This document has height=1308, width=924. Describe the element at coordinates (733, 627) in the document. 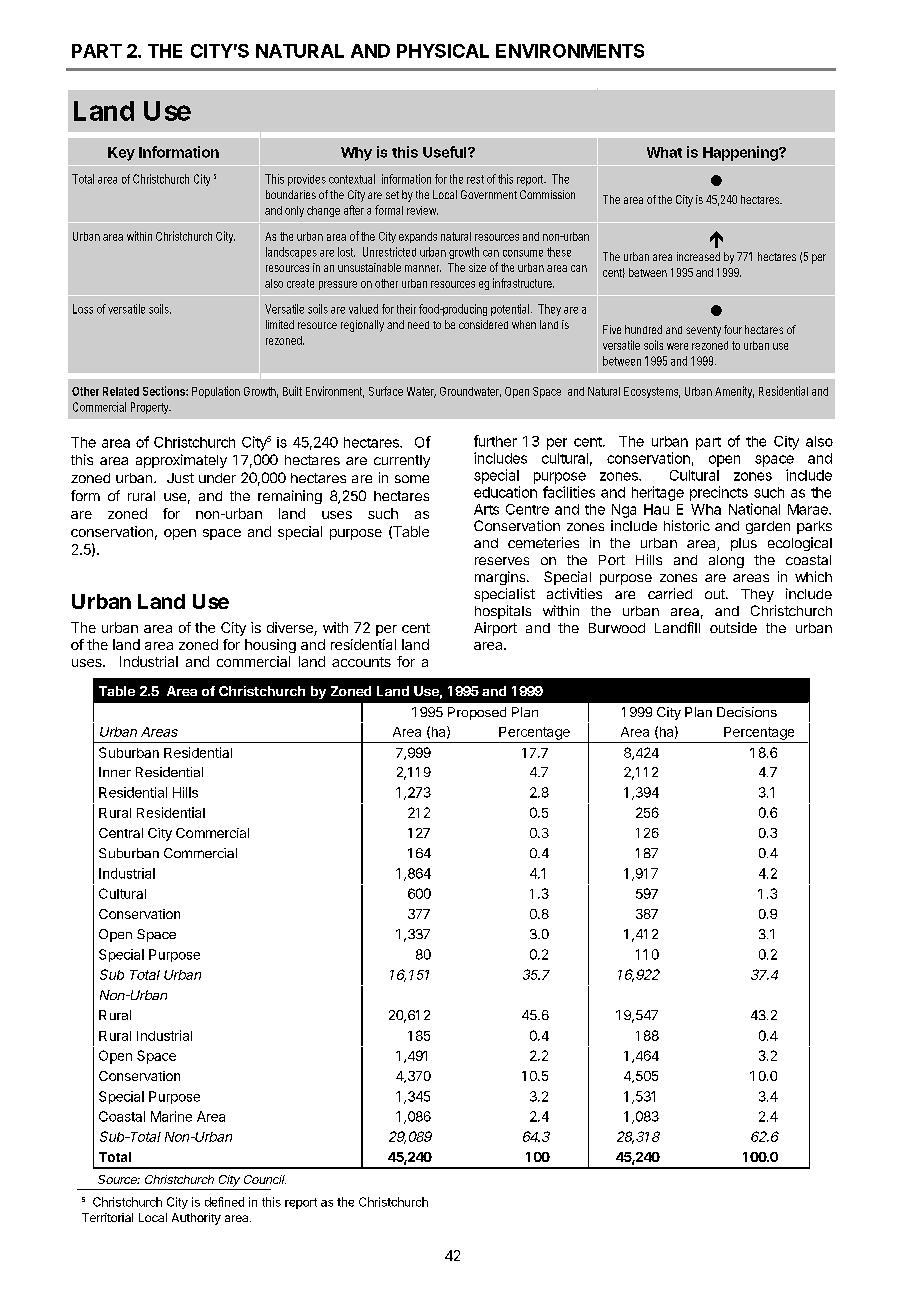

I see `outside` at that location.
